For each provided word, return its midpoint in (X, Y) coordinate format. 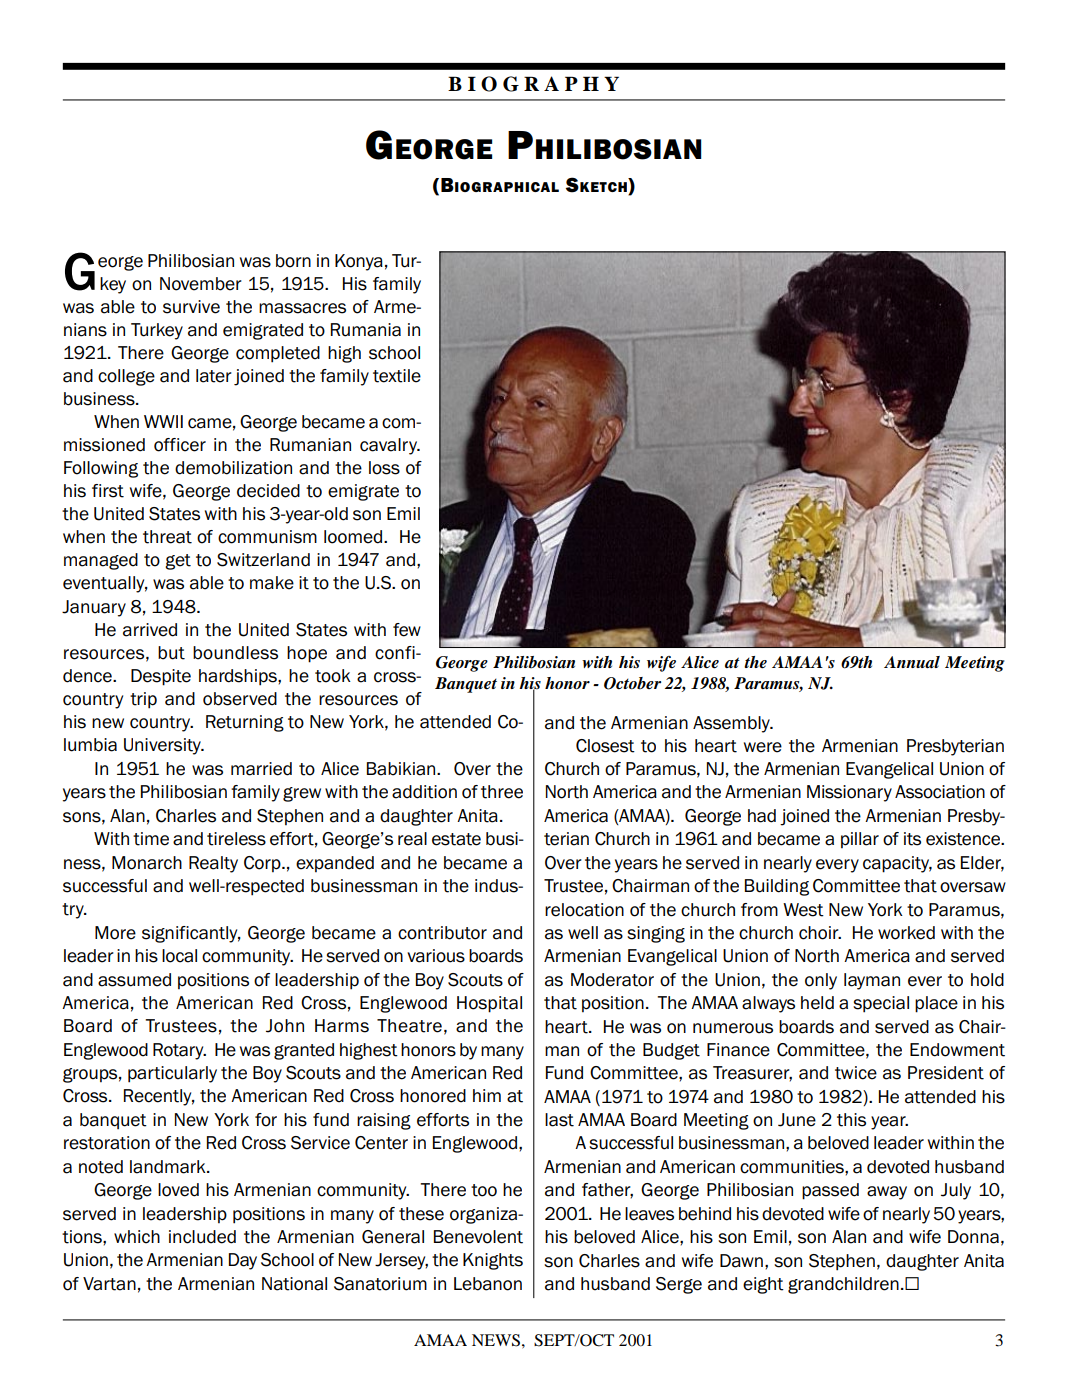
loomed (354, 537)
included (202, 1237)
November (201, 284)
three (502, 792)
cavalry (390, 446)
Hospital (489, 1004)
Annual (912, 662)
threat (167, 537)
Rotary (179, 1051)
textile (397, 376)
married (261, 769)
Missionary (849, 793)
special (881, 1004)
